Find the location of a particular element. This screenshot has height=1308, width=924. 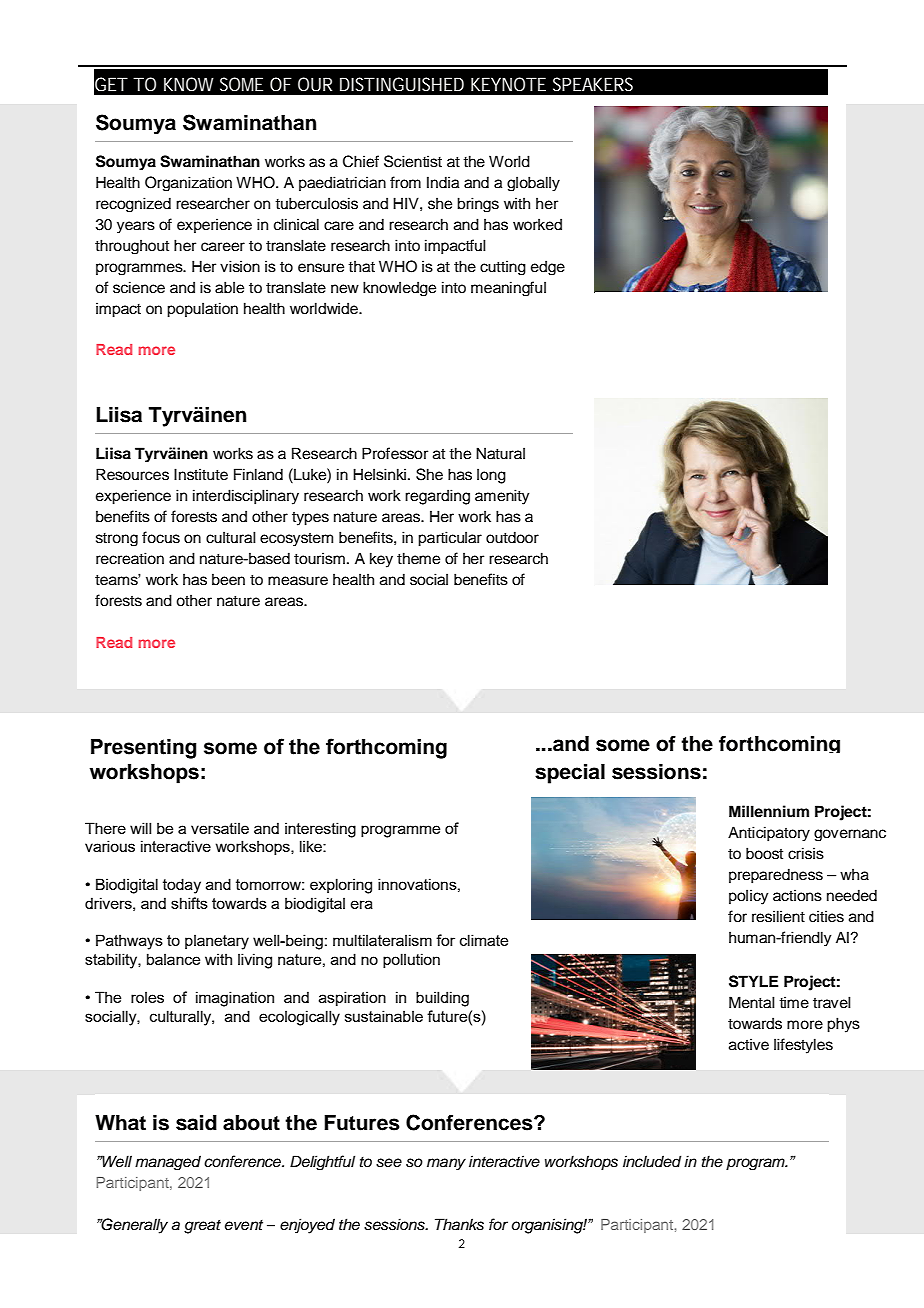

versatile is located at coordinates (220, 828).
